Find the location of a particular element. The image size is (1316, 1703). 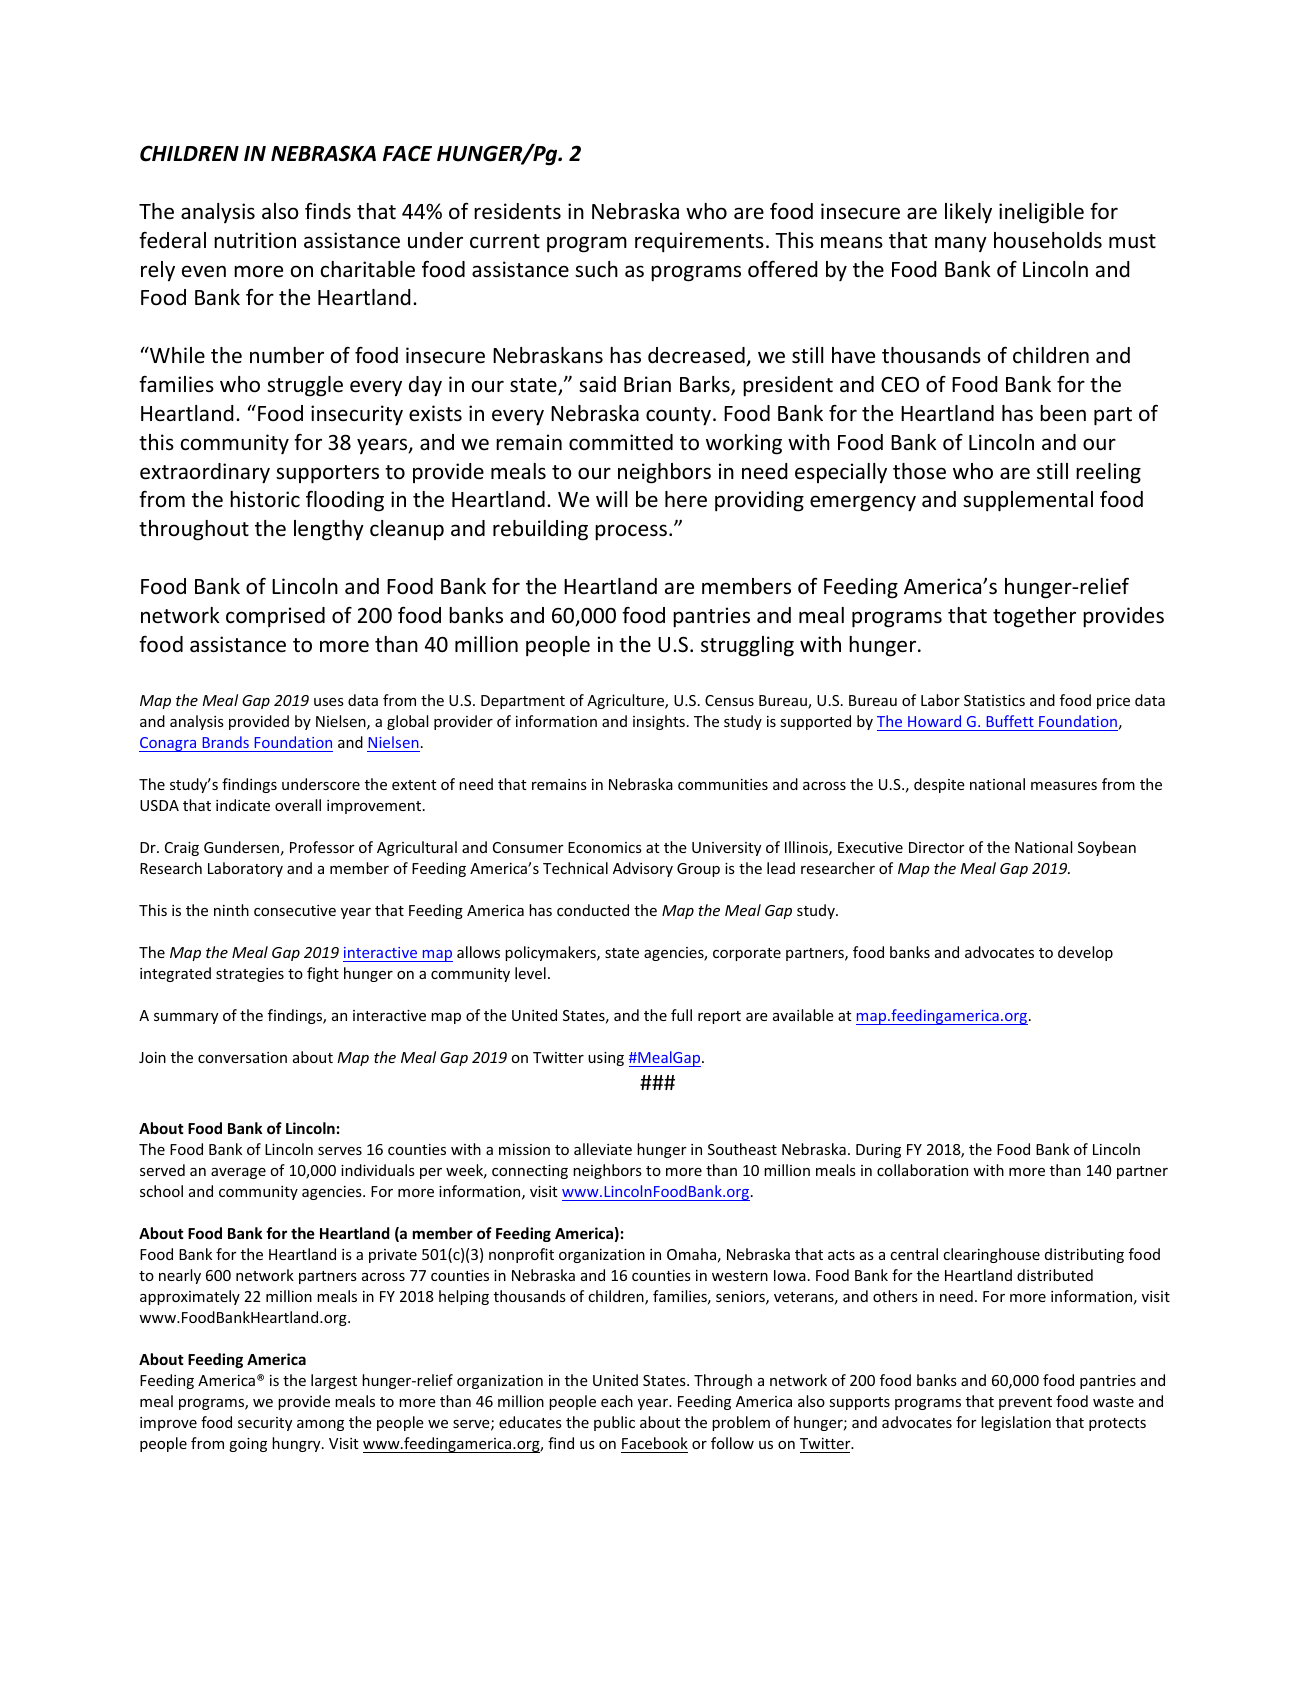

among is located at coordinates (320, 1425).
